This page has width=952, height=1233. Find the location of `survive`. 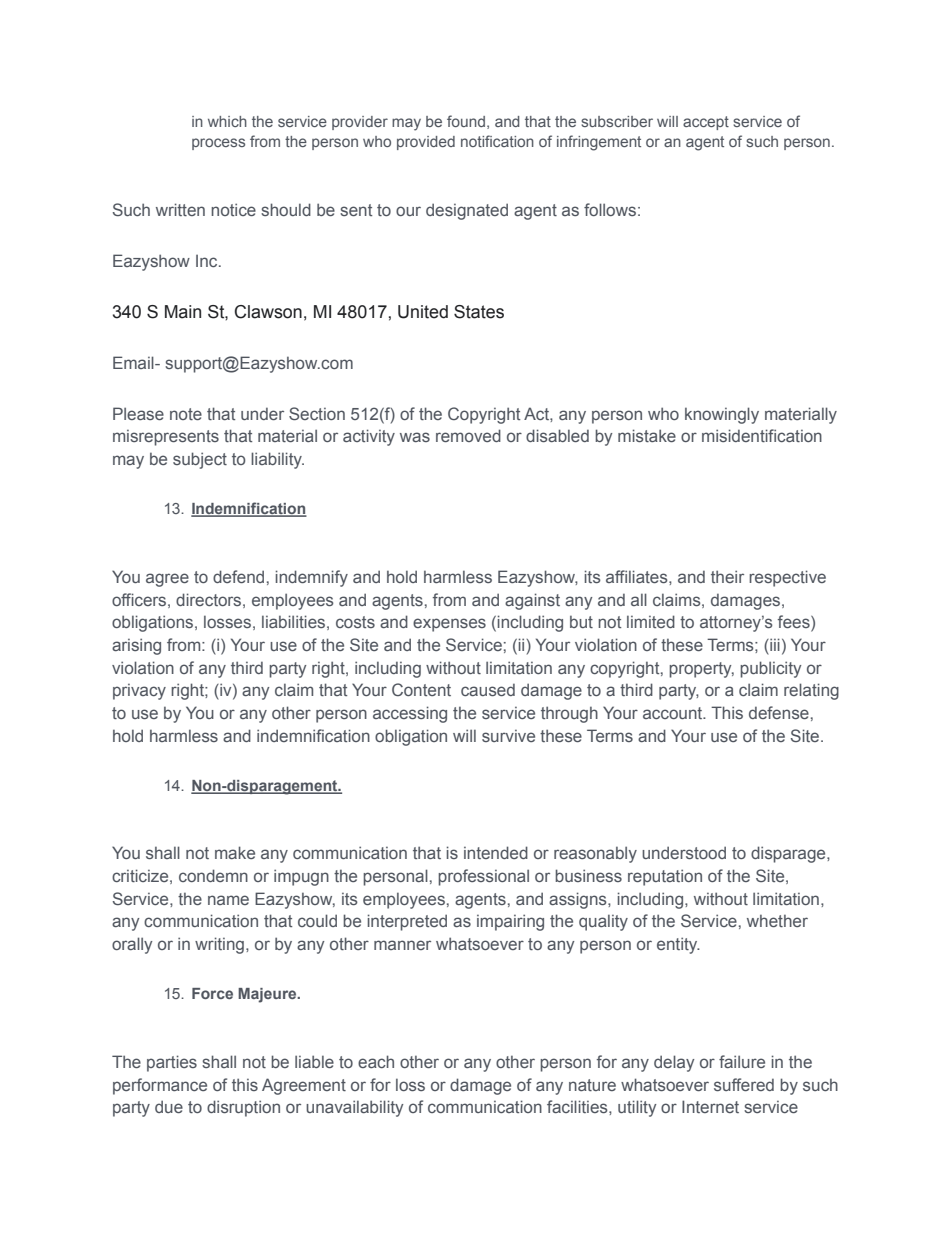

survive is located at coordinates (508, 736).
